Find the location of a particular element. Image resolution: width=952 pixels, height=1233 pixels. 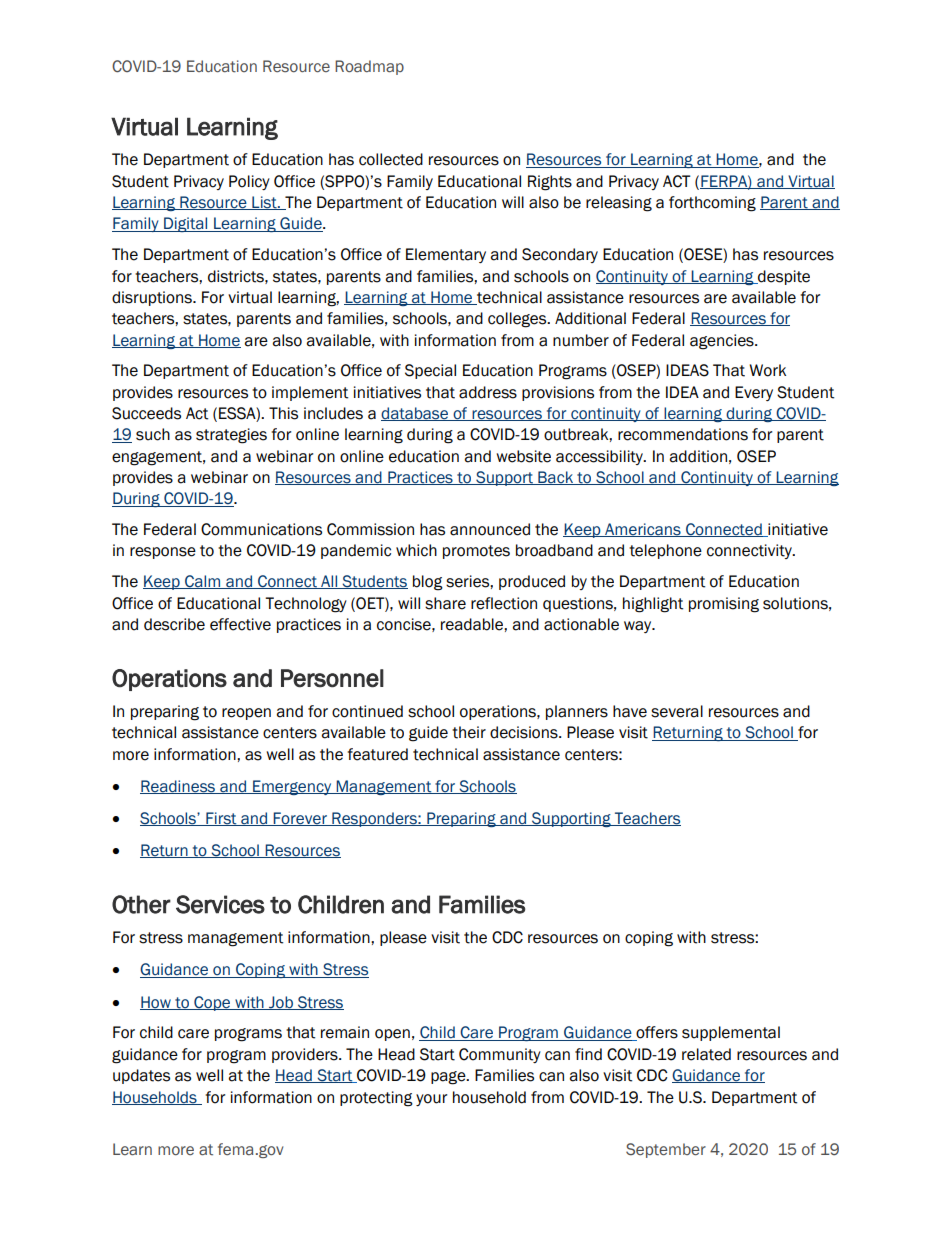

updates is located at coordinates (141, 1076).
